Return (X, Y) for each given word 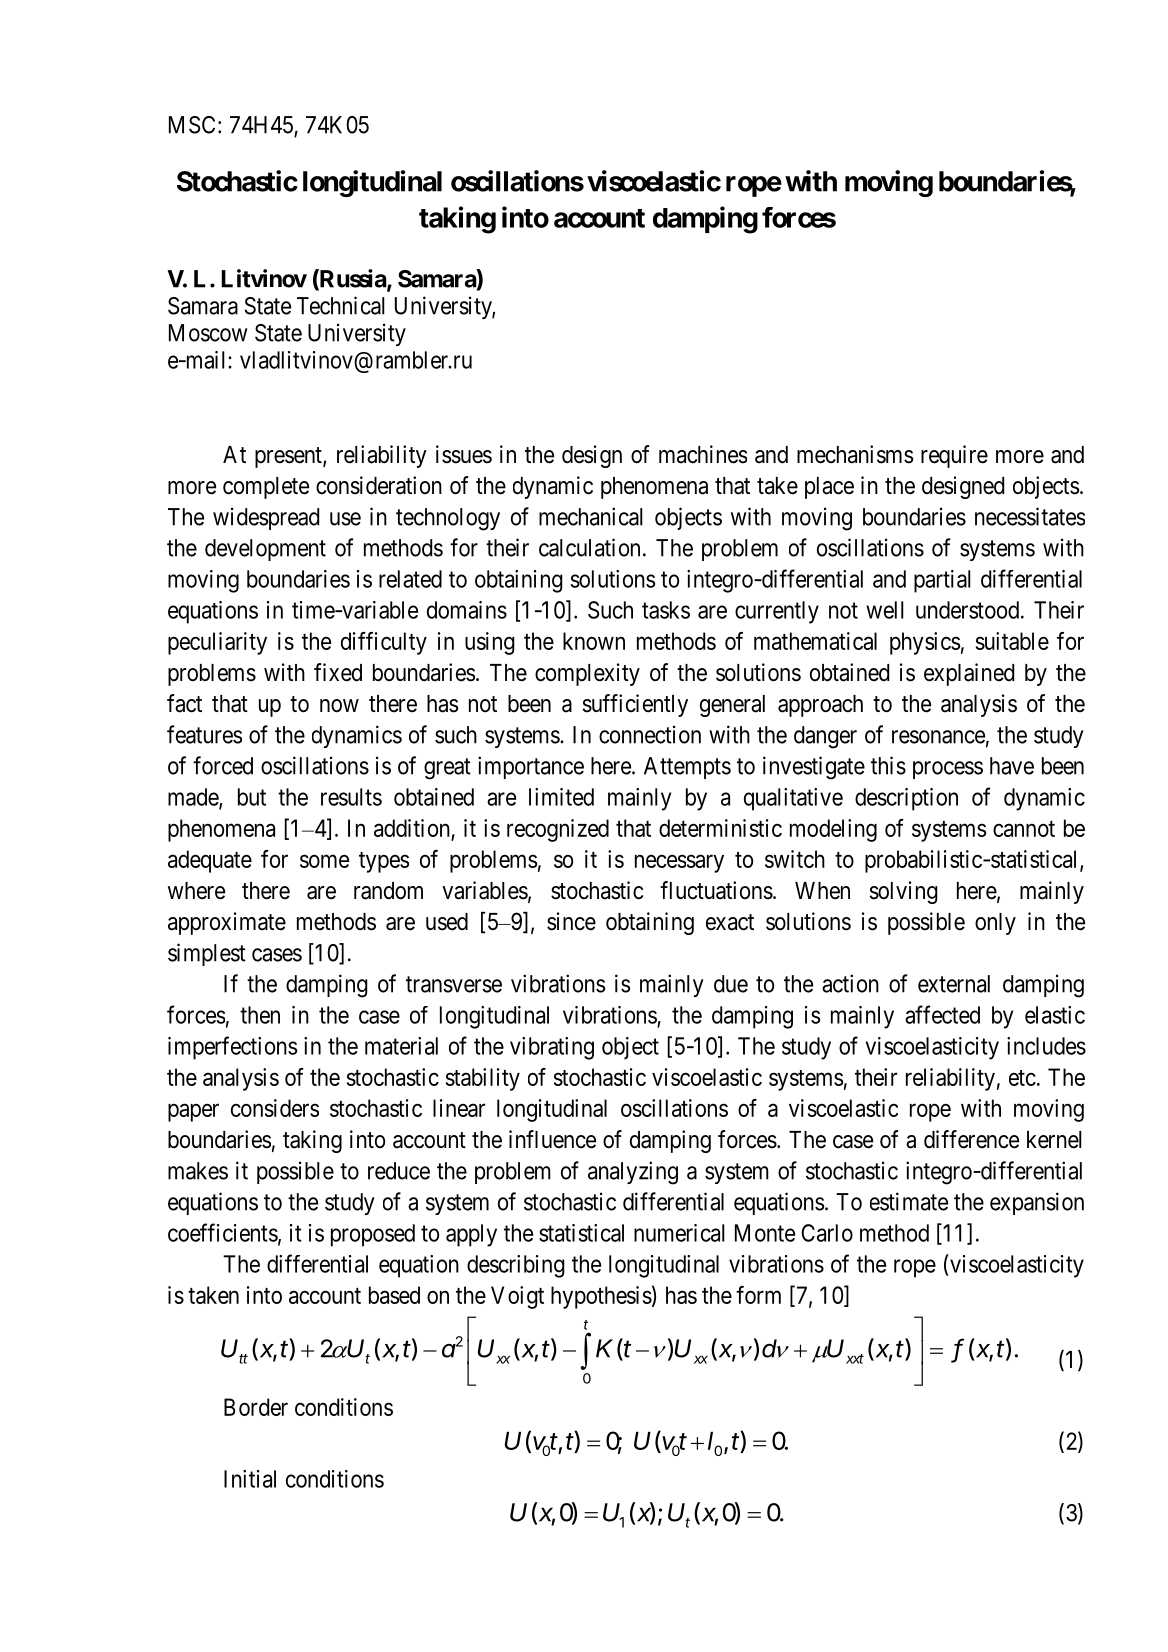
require (954, 456)
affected (942, 1014)
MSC (192, 125)
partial (942, 581)
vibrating (552, 1048)
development (265, 550)
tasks (666, 610)
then (260, 1015)
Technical (341, 305)
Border (256, 1407)
